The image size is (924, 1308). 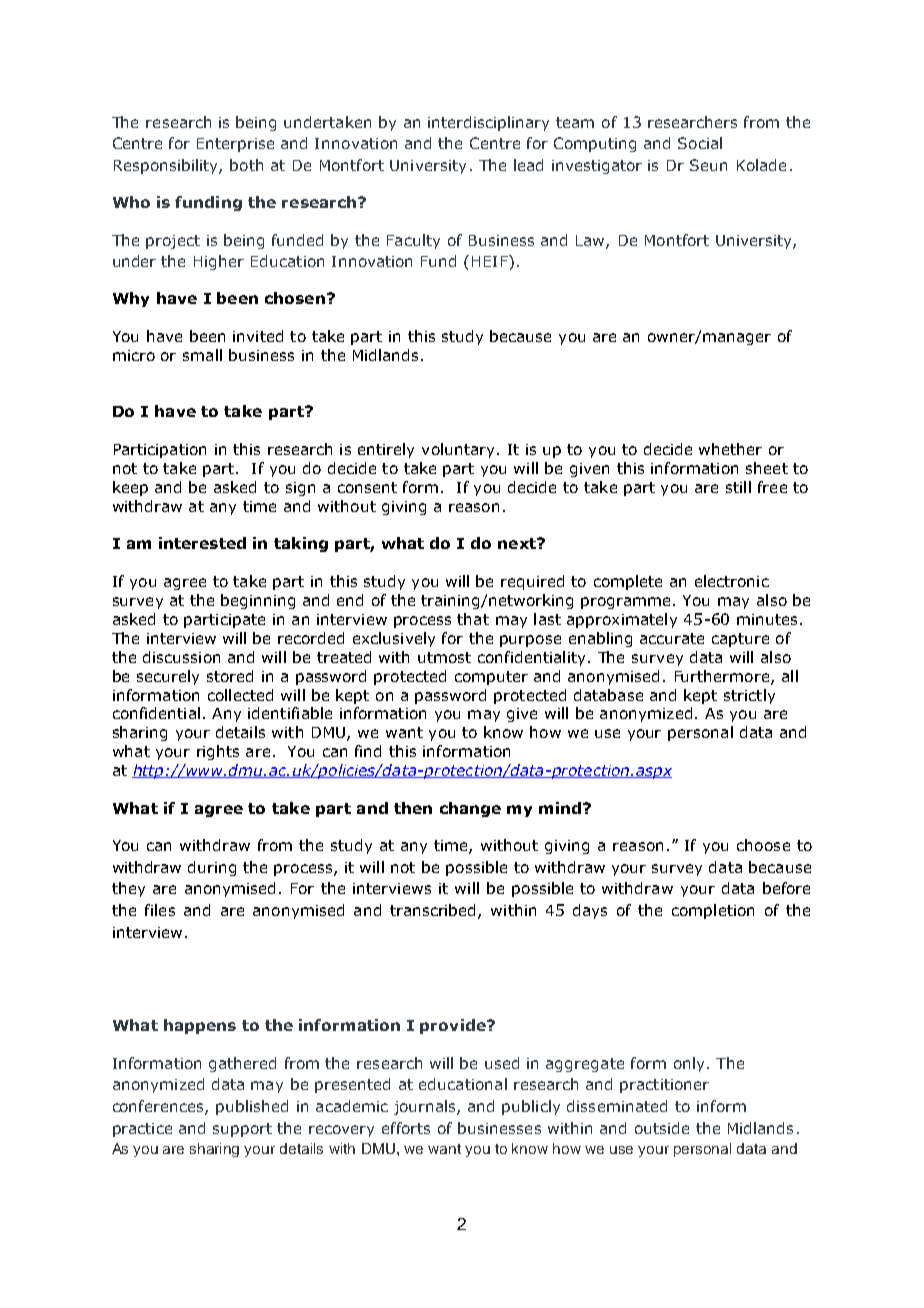 I want to click on keep, so click(x=130, y=488).
